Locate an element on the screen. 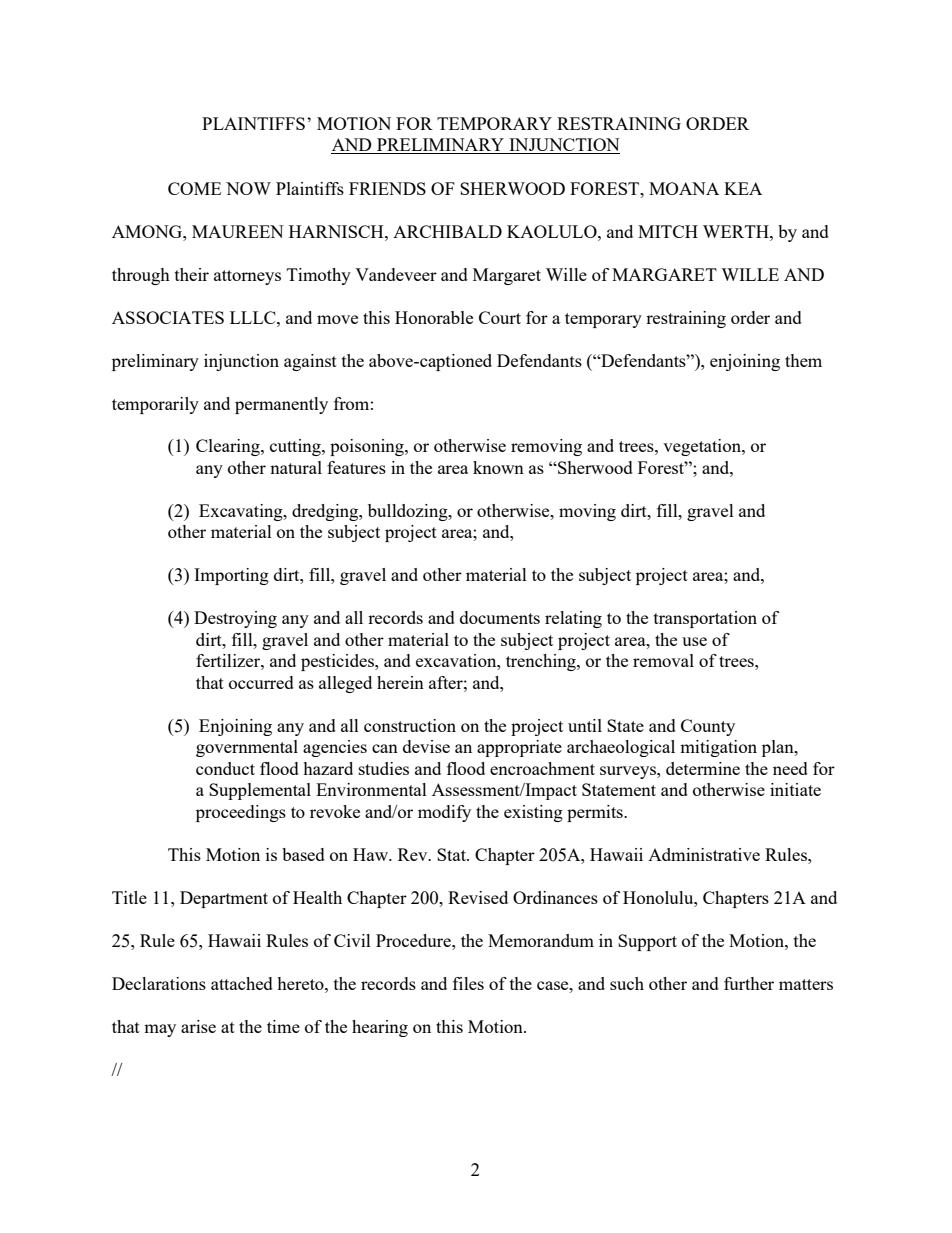 Image resolution: width=952 pixels, height=1233 pixels. arise is located at coordinates (198, 1026).
